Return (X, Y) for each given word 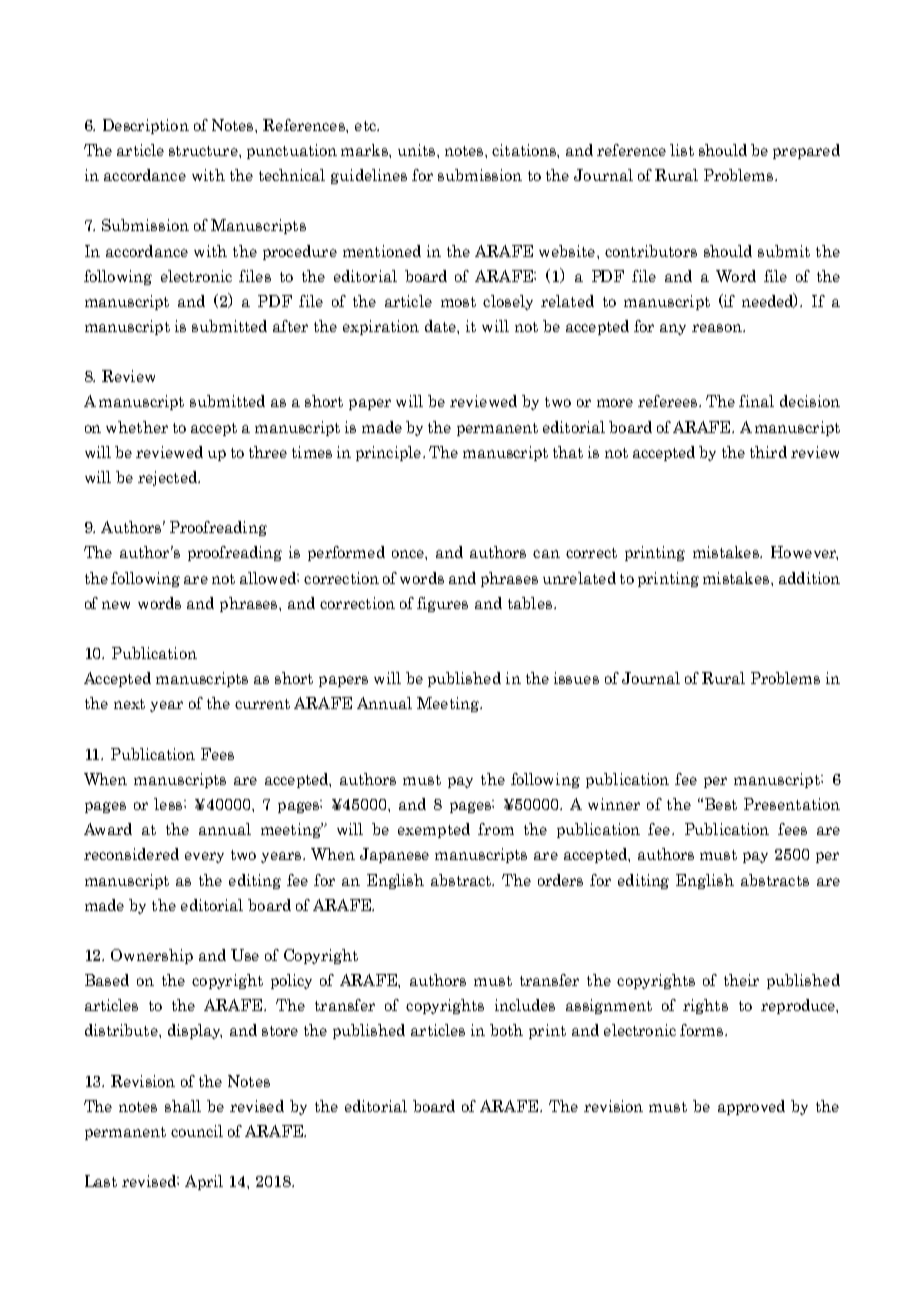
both (506, 1030)
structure (204, 151)
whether (137, 427)
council (197, 1131)
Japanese (394, 855)
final (756, 401)
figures (442, 604)
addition (809, 578)
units (416, 150)
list (682, 150)
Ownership (152, 956)
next (129, 704)
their (741, 980)
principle (388, 453)
